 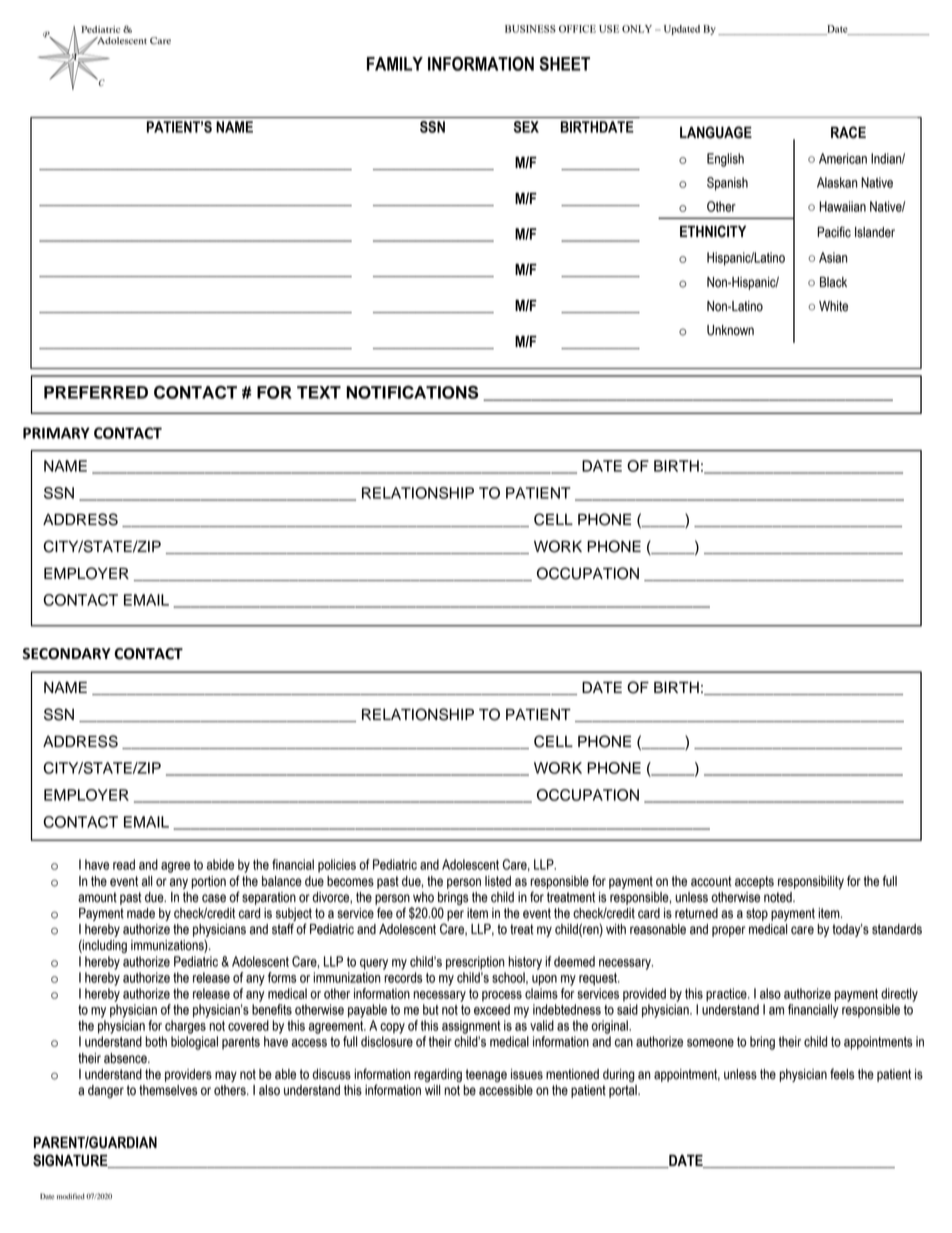 I want to click on feels, so click(x=842, y=1074).
